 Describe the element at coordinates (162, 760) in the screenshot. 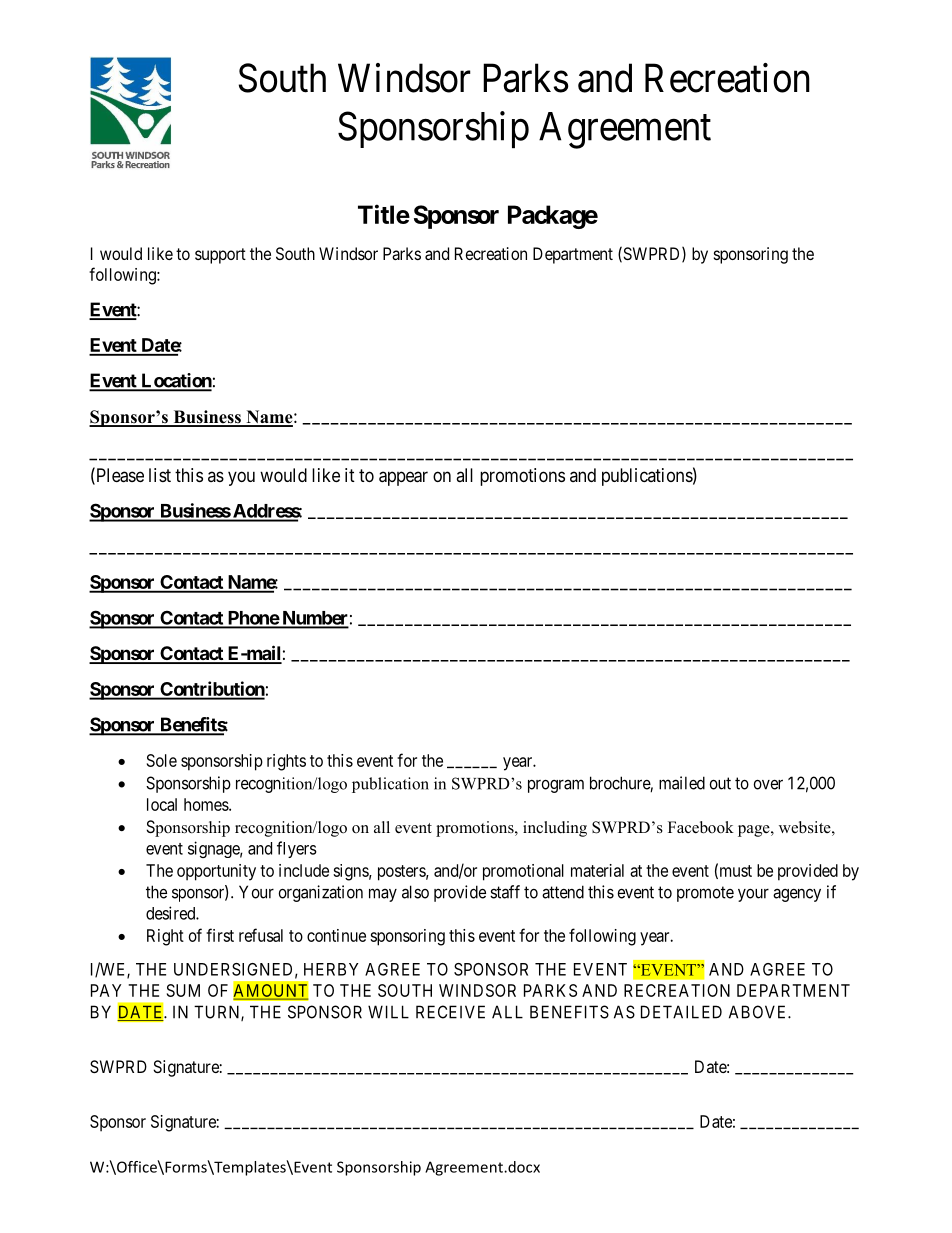

I see `Sole` at that location.
